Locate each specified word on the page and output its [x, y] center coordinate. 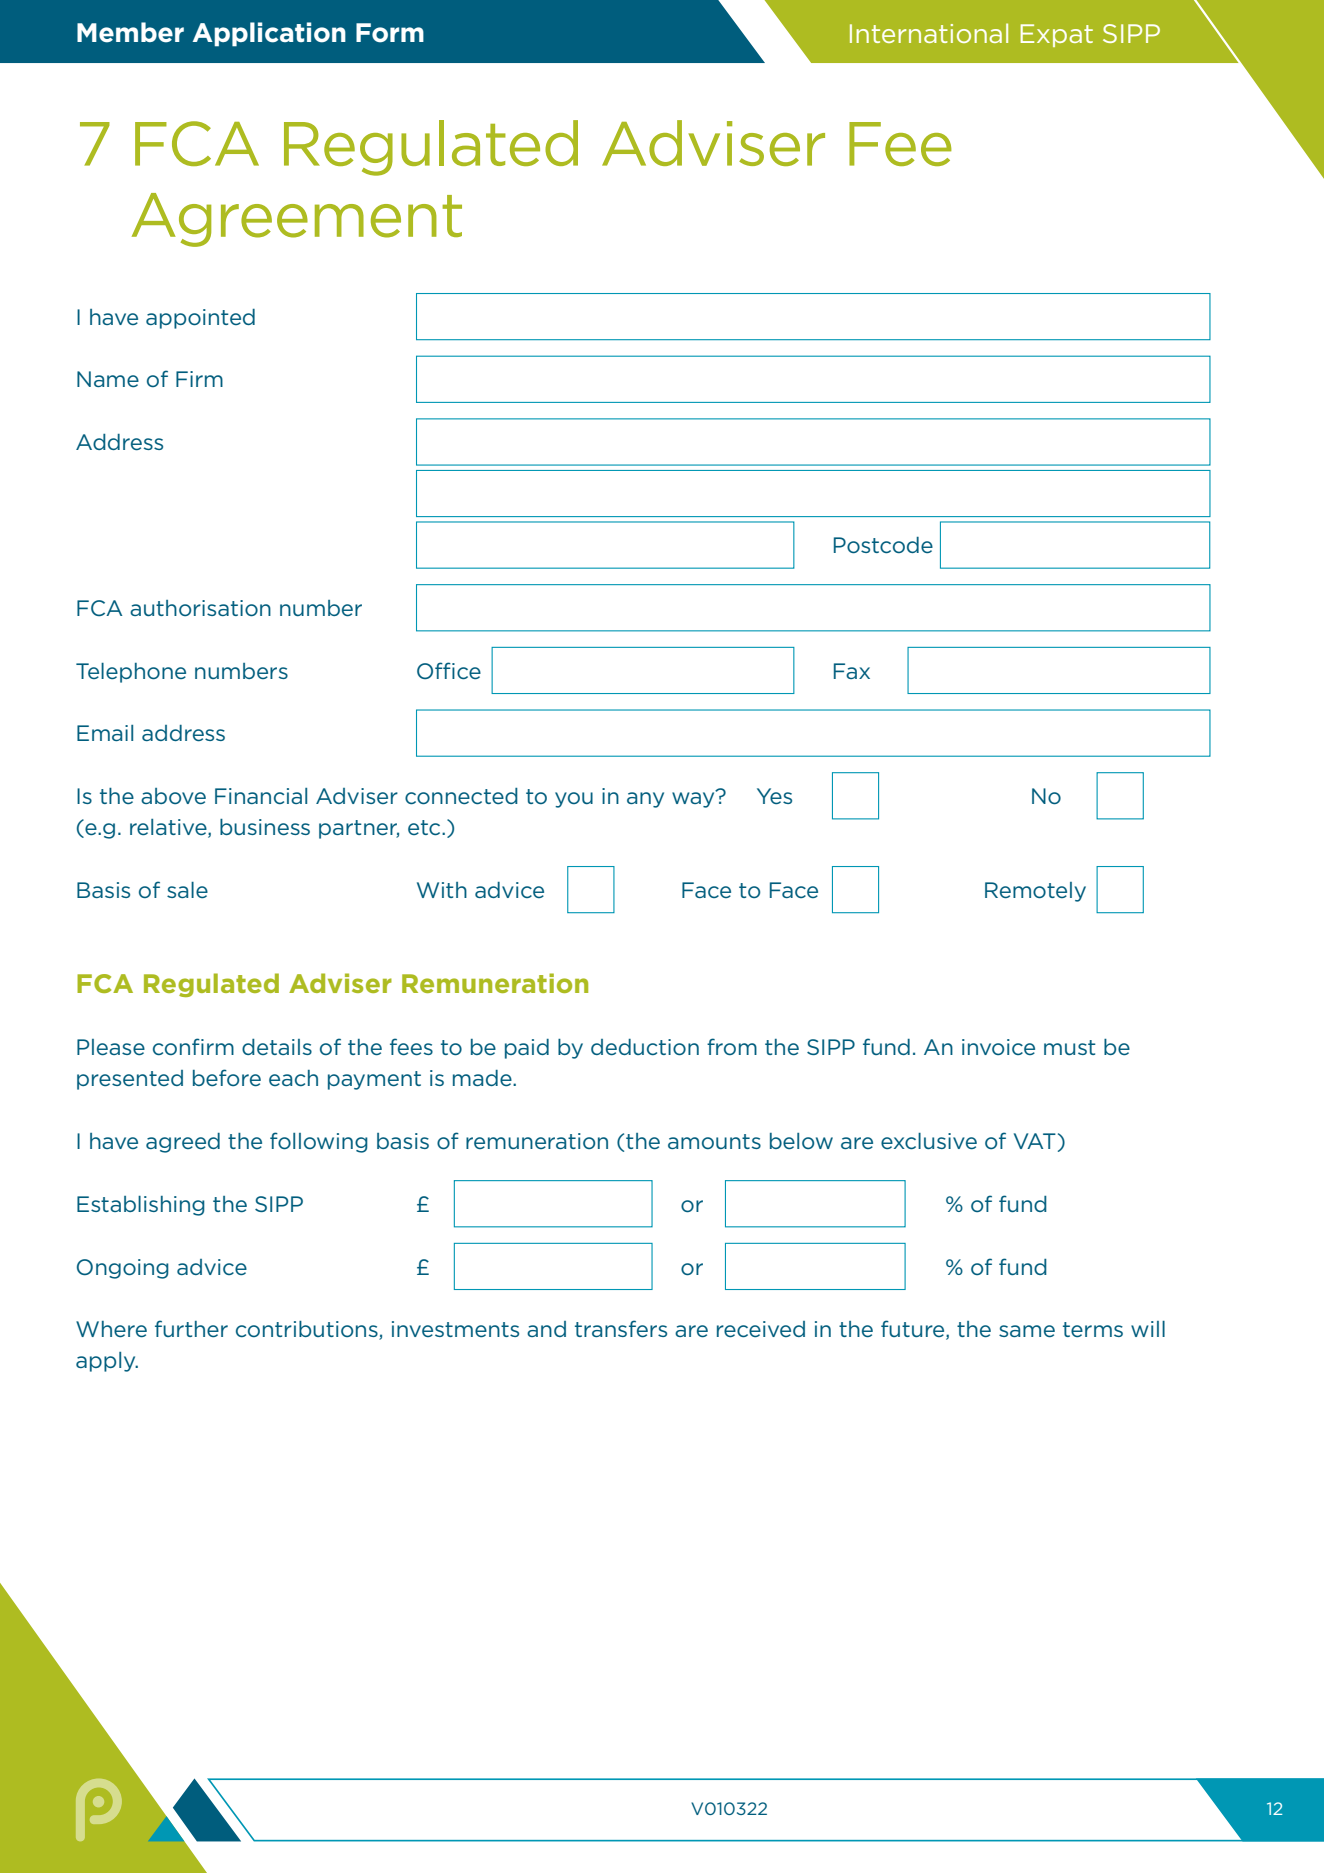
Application [269, 34]
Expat [1056, 35]
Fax [852, 671]
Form [390, 33]
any [645, 800]
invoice [998, 1047]
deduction [645, 1047]
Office [449, 670]
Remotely [1035, 892]
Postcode [883, 545]
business [265, 827]
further [191, 1328]
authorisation [200, 608]
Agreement [297, 220]
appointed [200, 319]
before [227, 1077]
